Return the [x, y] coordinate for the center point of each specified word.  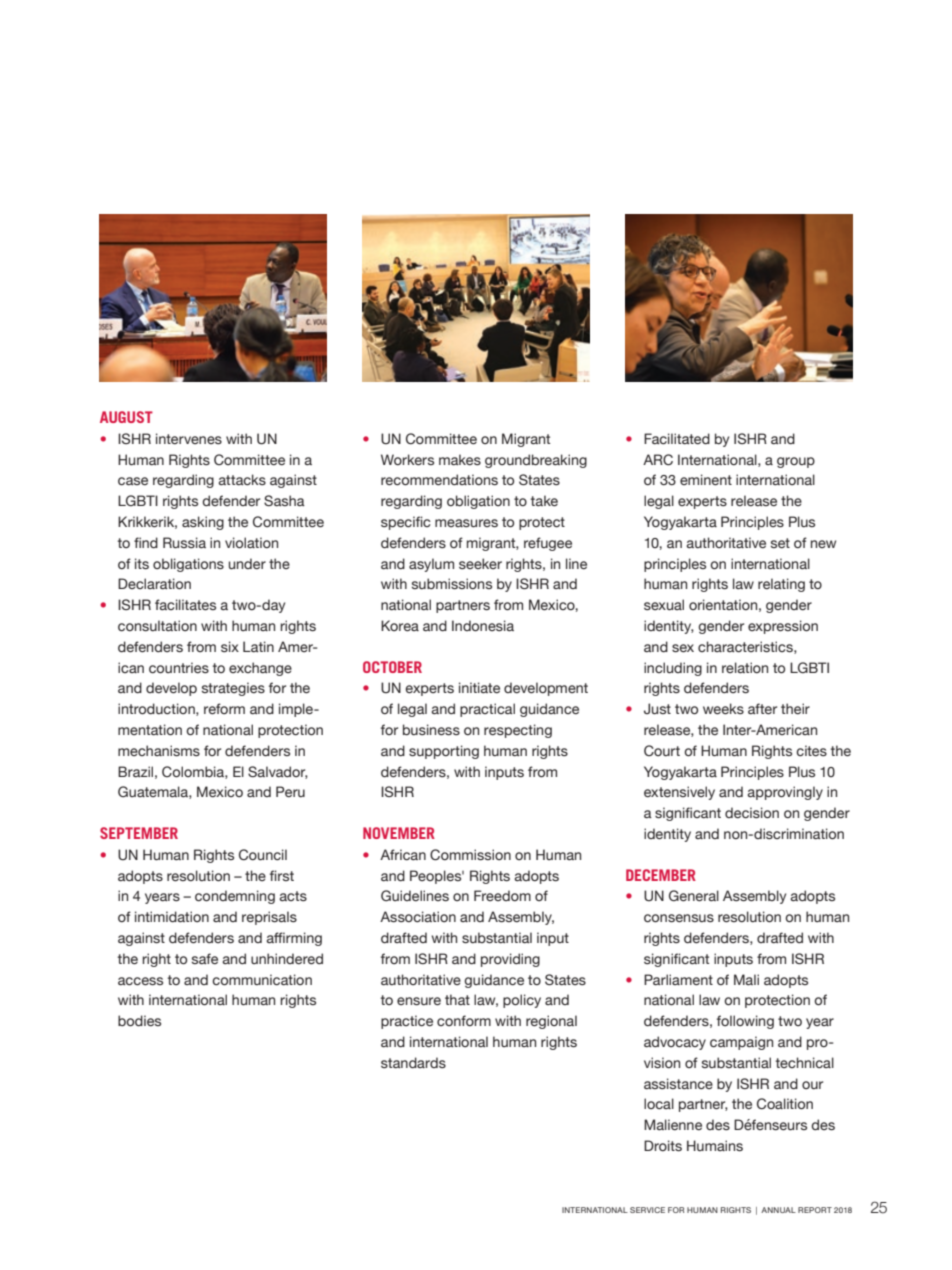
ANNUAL [778, 1210]
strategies [233, 689]
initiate [479, 687]
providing [510, 960]
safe [205, 958]
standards [413, 1062]
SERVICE [647, 1210]
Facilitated [677, 439]
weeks [723, 709]
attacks [242, 480]
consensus [679, 918]
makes [460, 459]
